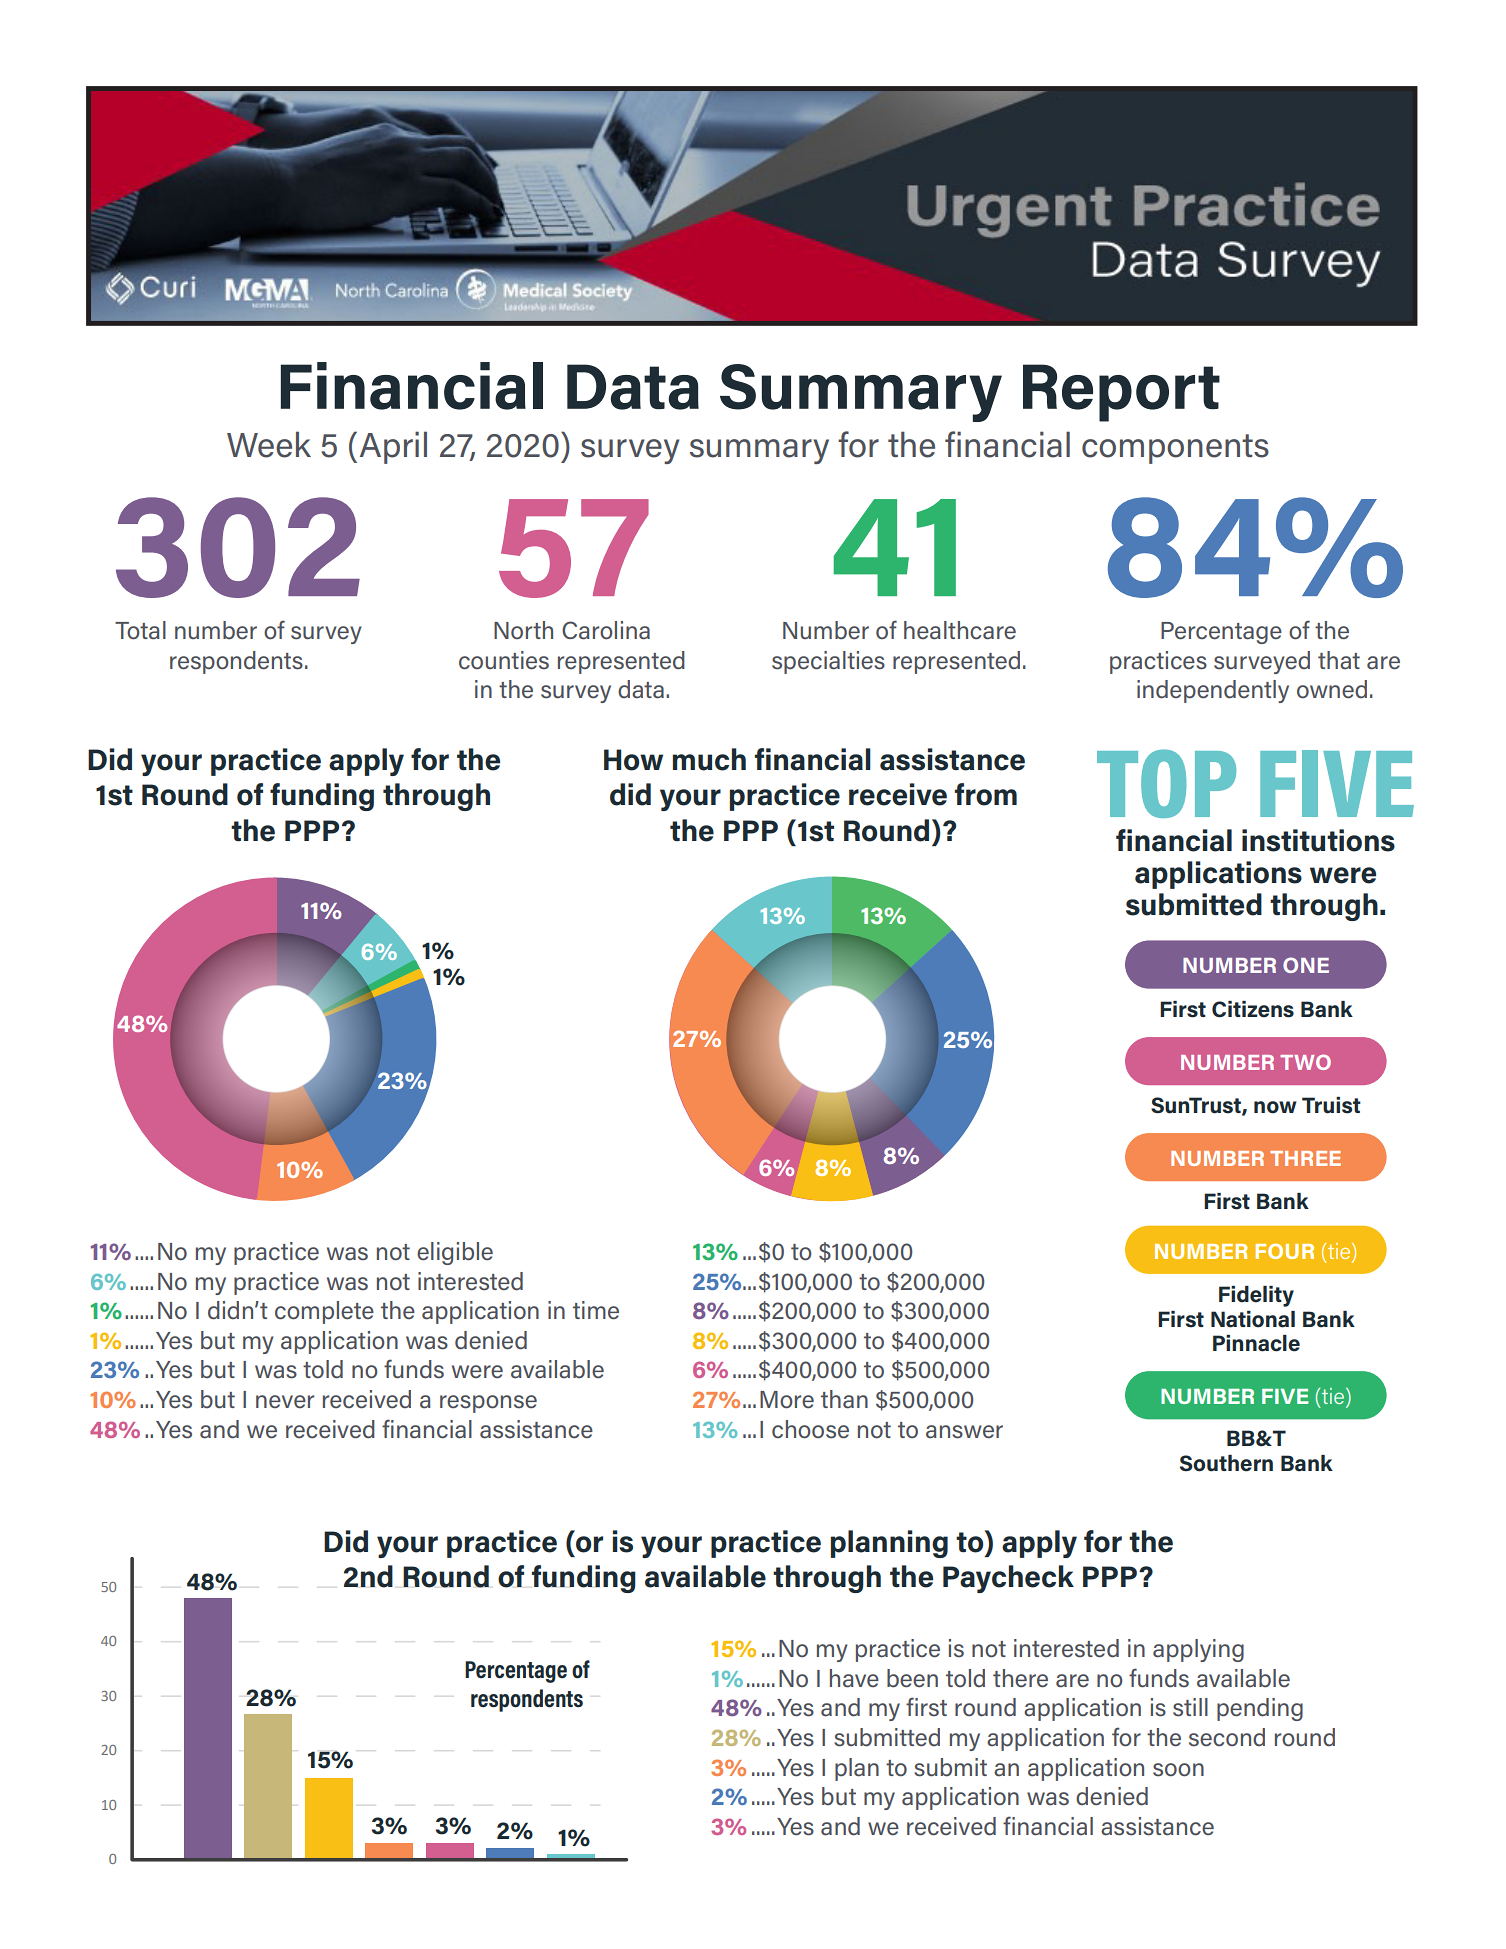 This page has width=1506, height=1949. I want to click on time, so click(596, 1310).
